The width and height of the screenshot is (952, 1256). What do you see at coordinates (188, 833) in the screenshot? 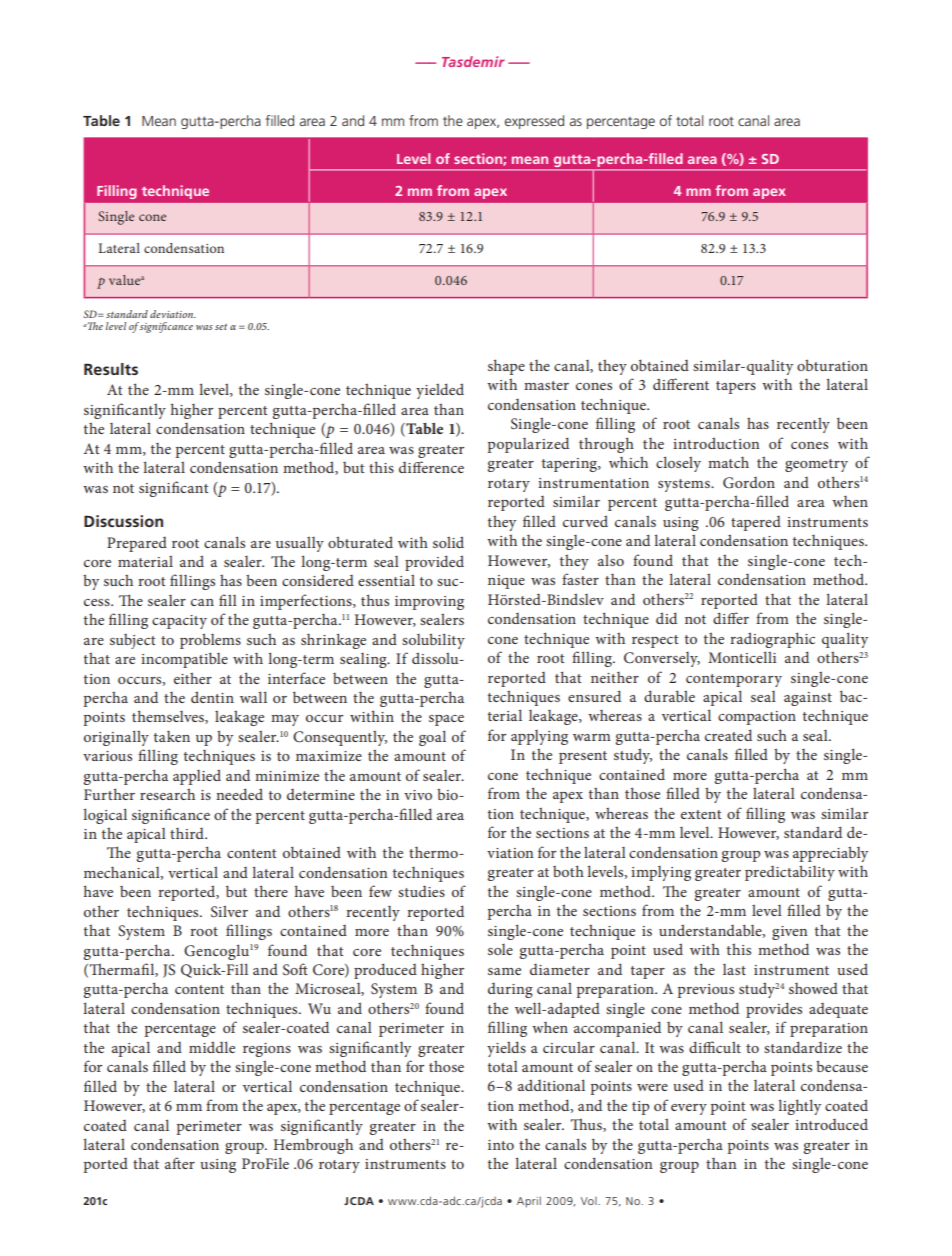
I see `third` at bounding box center [188, 833].
